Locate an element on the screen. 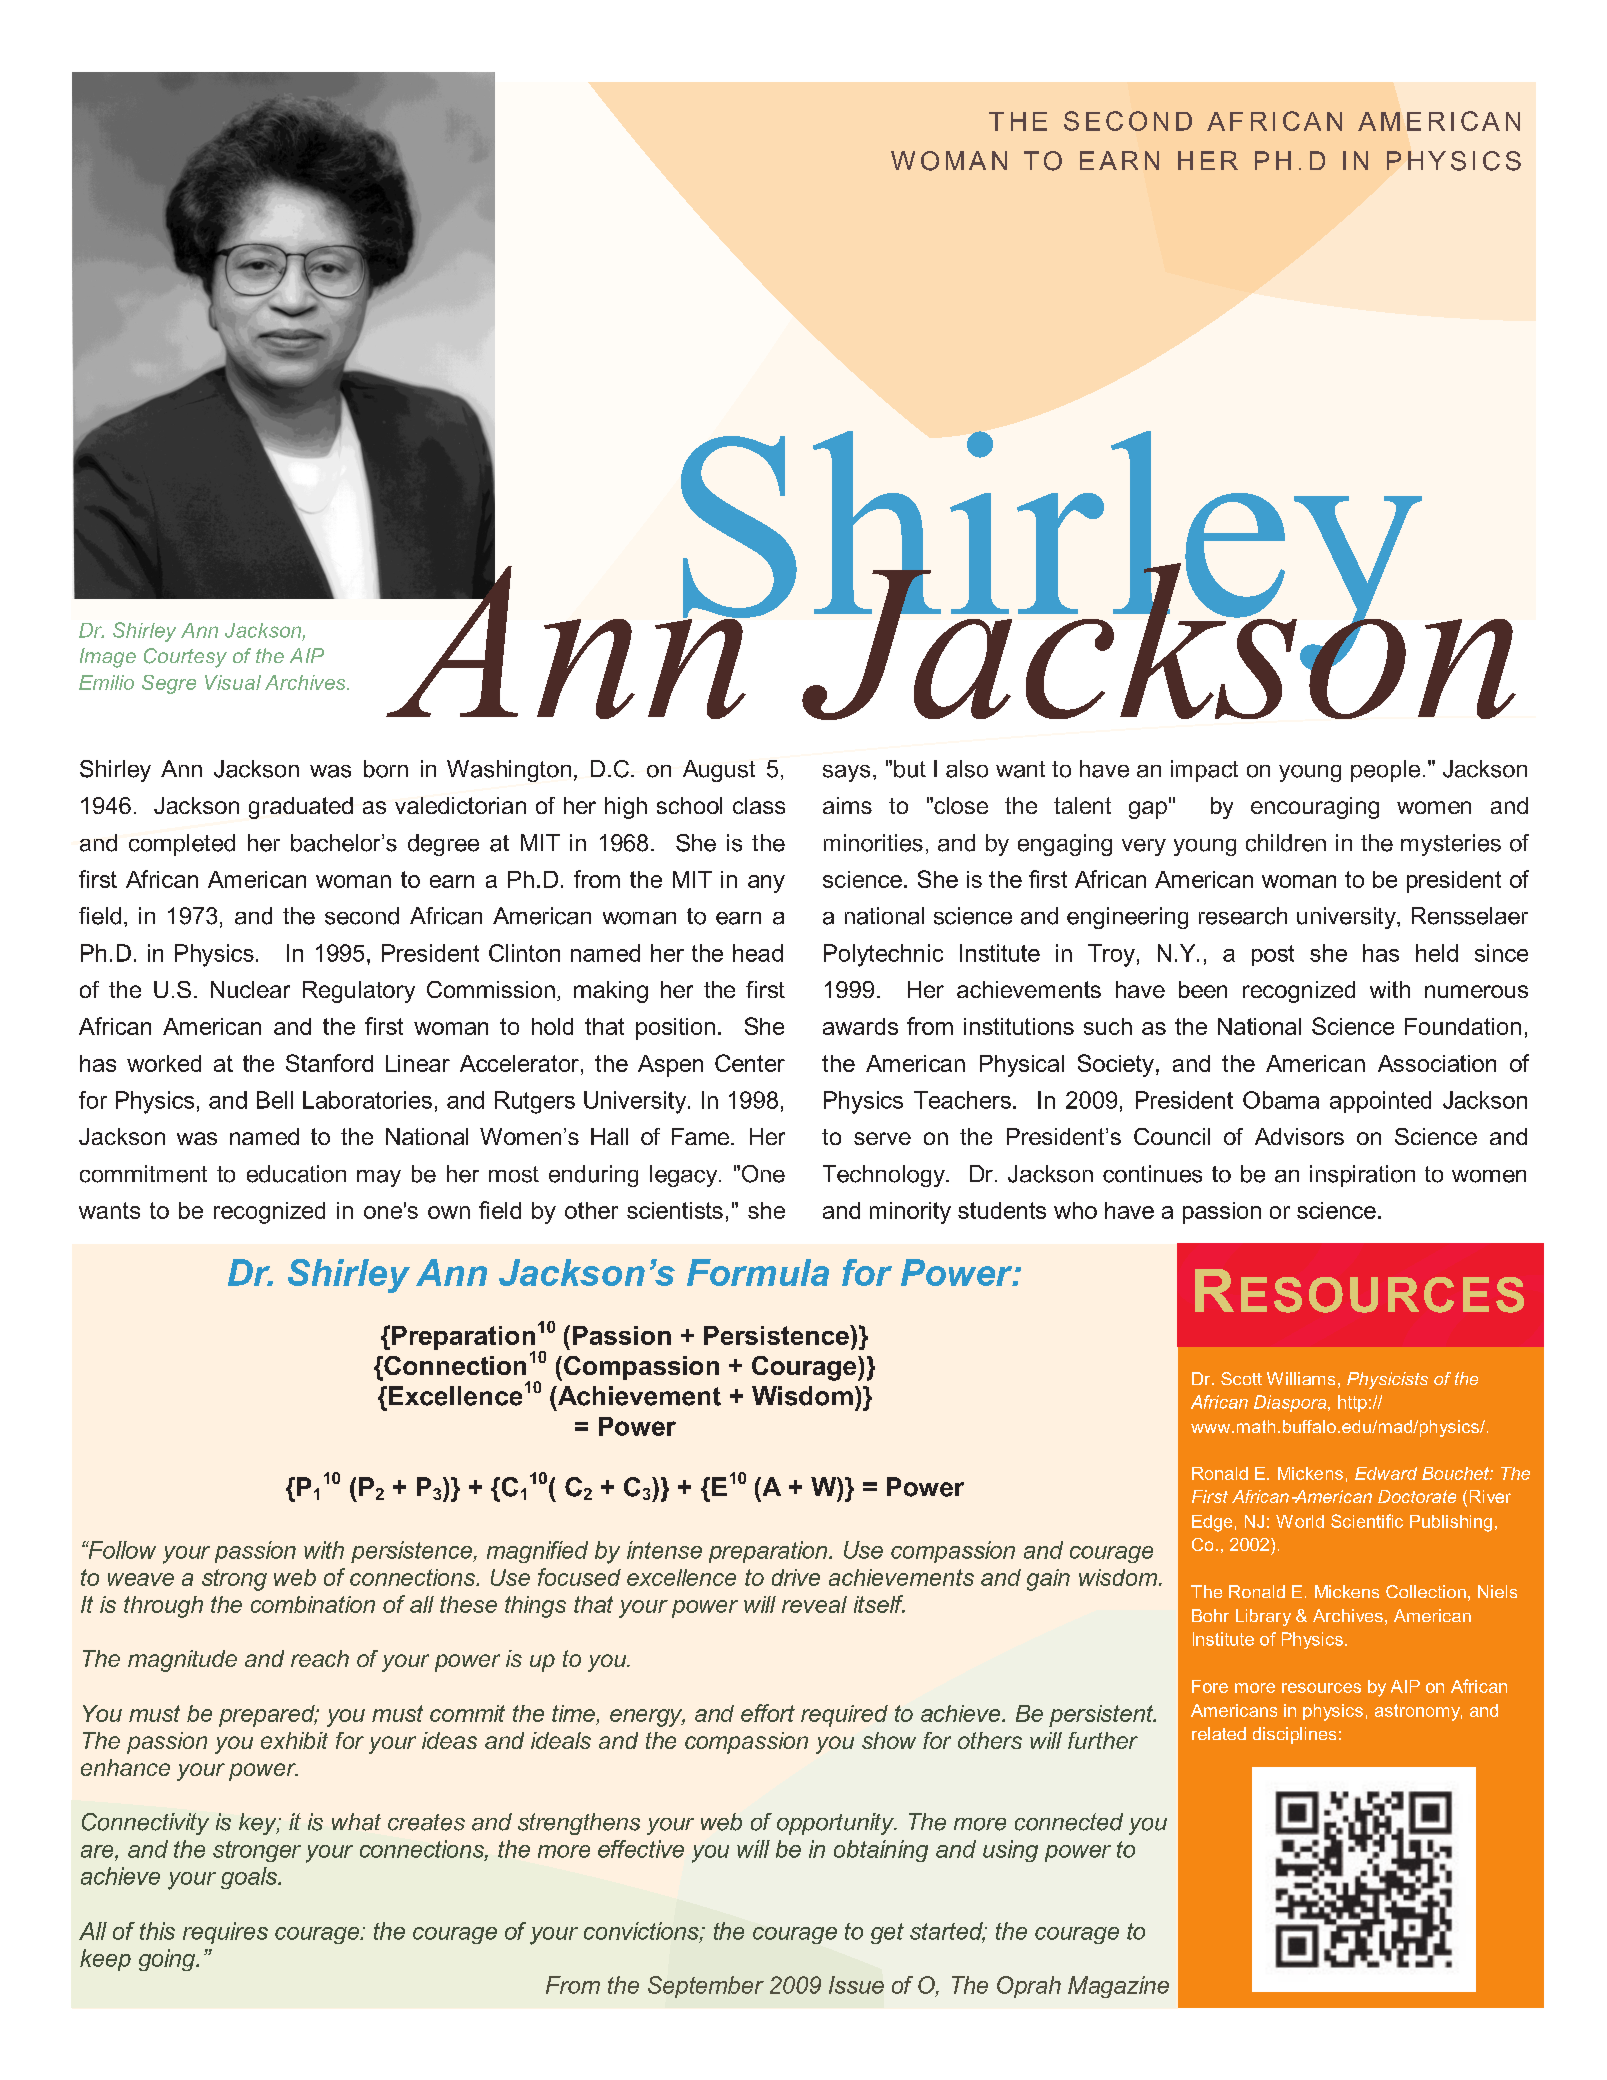 This screenshot has height=2080, width=1607. requires is located at coordinates (225, 1933).
